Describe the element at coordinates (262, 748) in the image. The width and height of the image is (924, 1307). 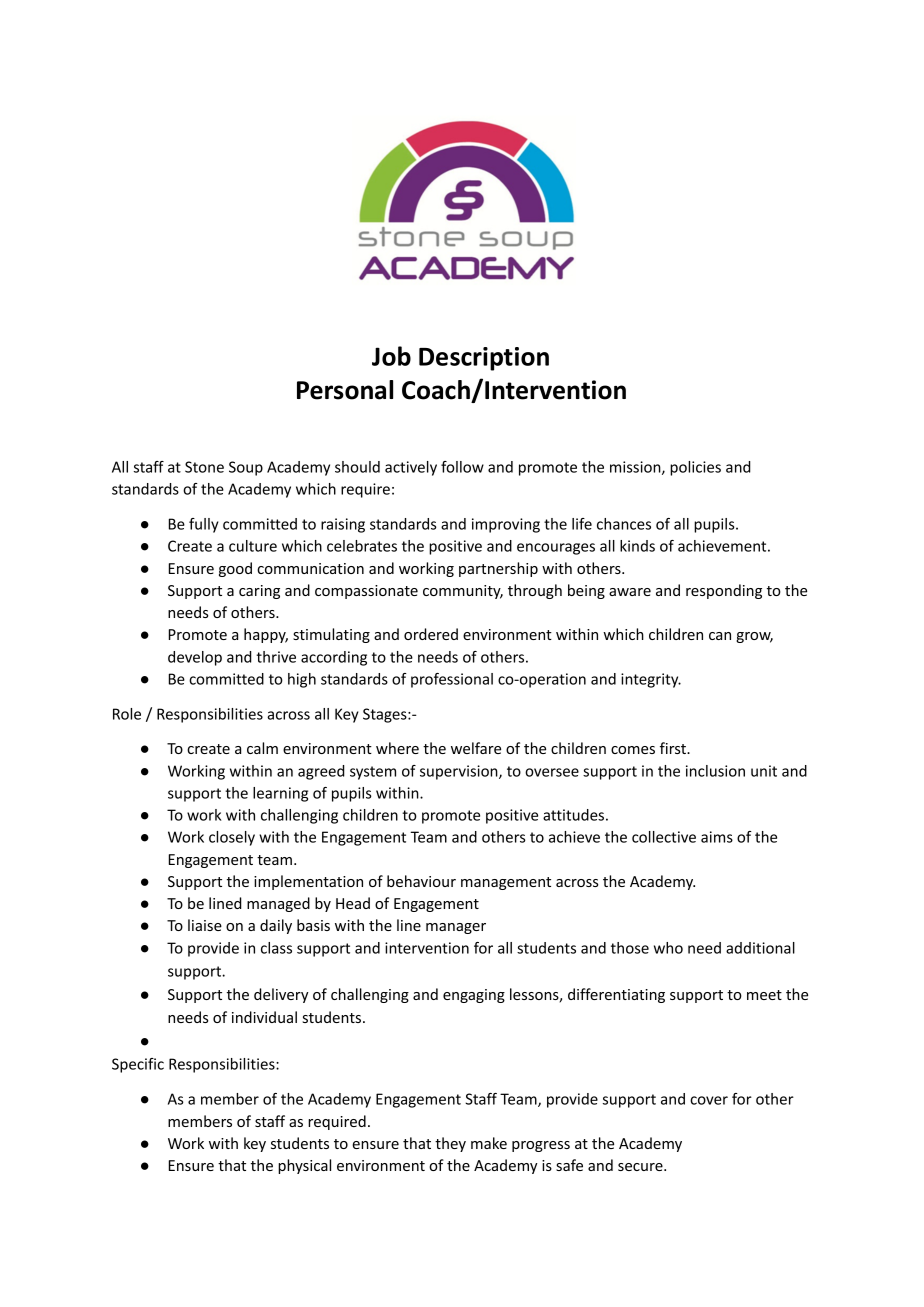
I see `calm` at that location.
